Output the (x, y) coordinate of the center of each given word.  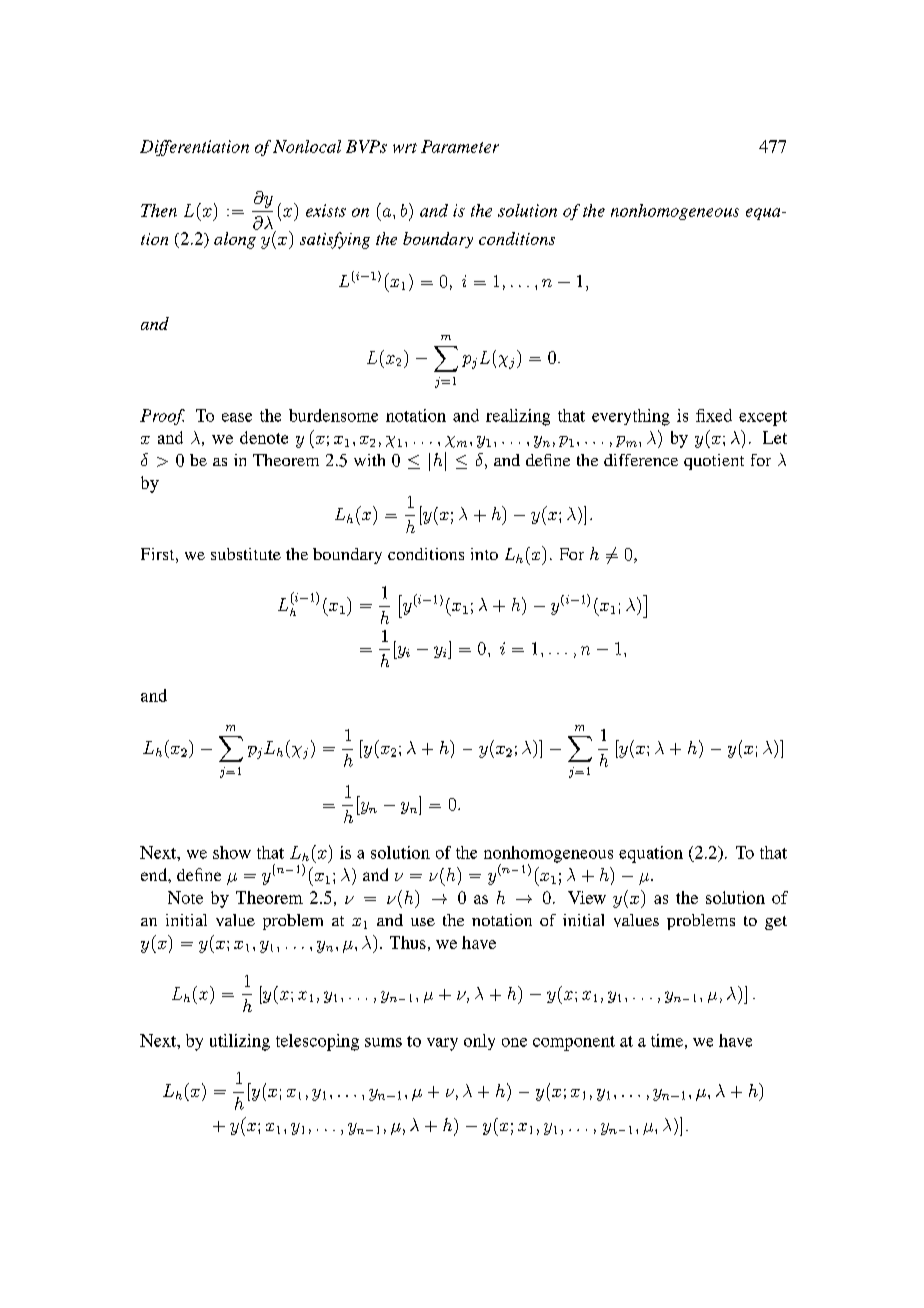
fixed (714, 415)
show (232, 852)
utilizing (240, 1042)
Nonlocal (307, 146)
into (484, 554)
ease (237, 417)
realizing (518, 417)
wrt (405, 148)
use (423, 922)
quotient (714, 462)
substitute (246, 554)
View (587, 897)
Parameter (460, 146)
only (479, 1042)
